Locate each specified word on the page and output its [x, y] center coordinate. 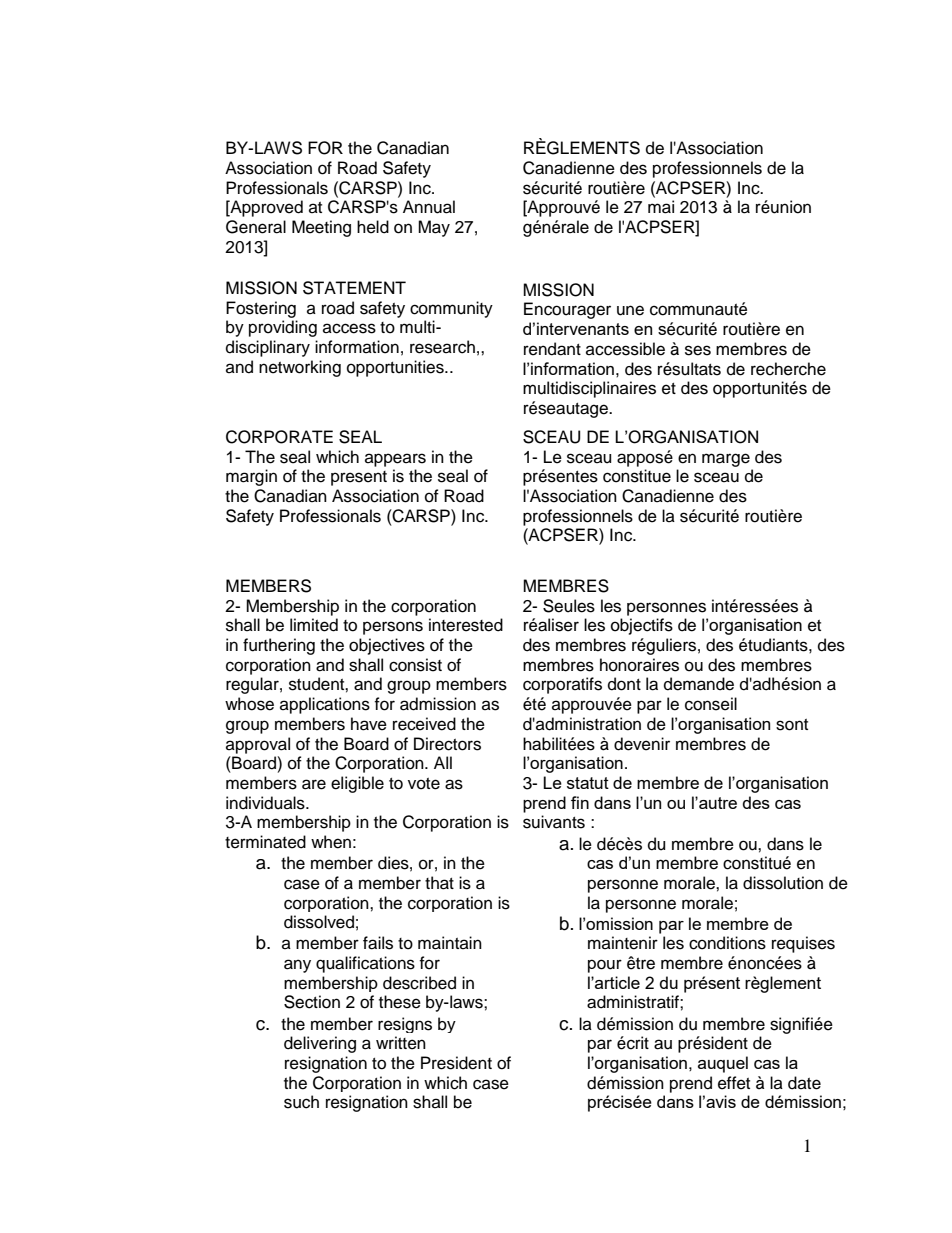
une [630, 310]
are [314, 784]
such [301, 1102]
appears [395, 460]
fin [580, 802]
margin [251, 477]
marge [726, 460]
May [434, 228]
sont [792, 725]
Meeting [321, 228]
